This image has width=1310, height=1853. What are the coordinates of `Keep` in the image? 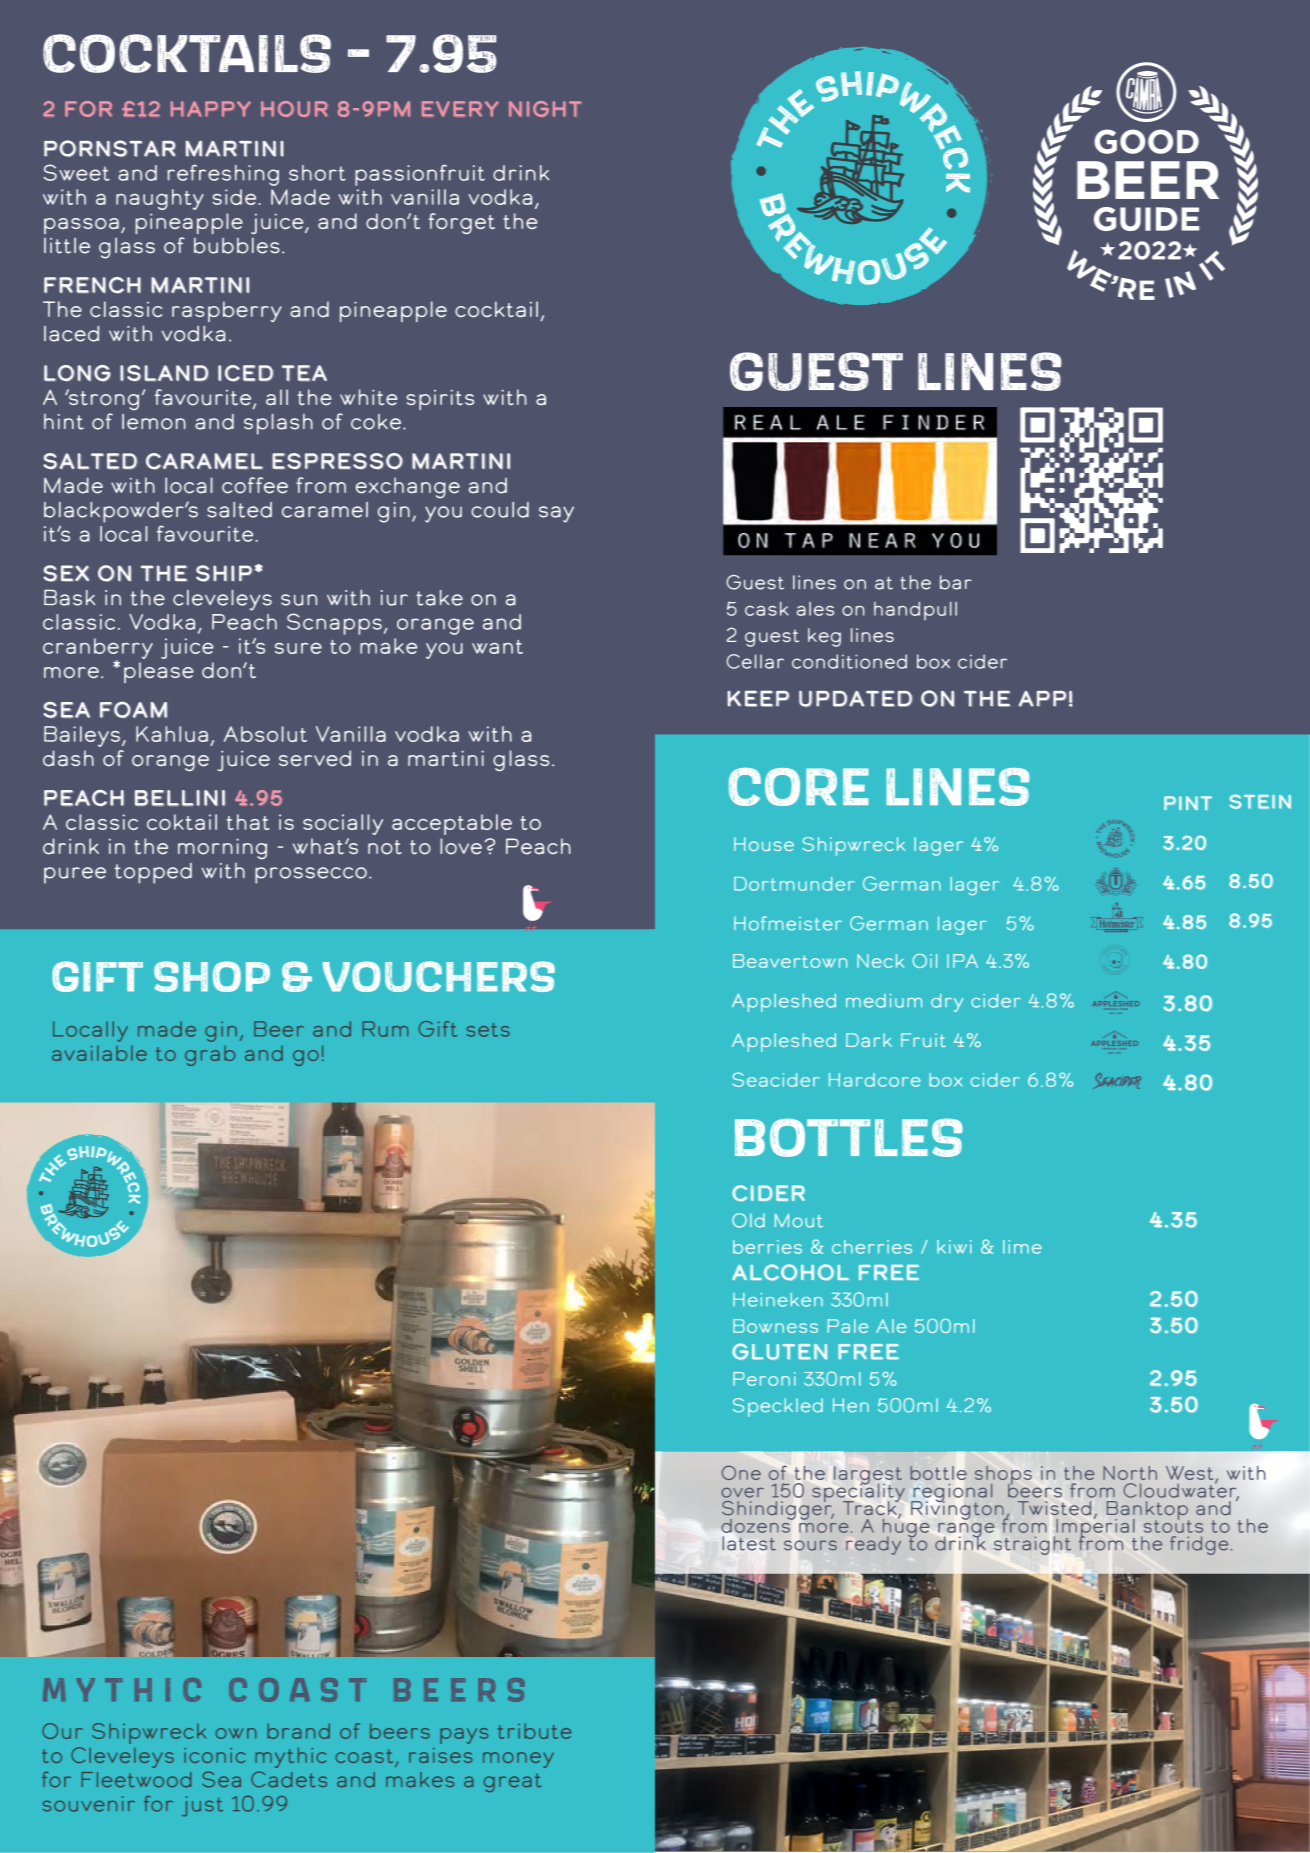 It's located at (758, 698).
